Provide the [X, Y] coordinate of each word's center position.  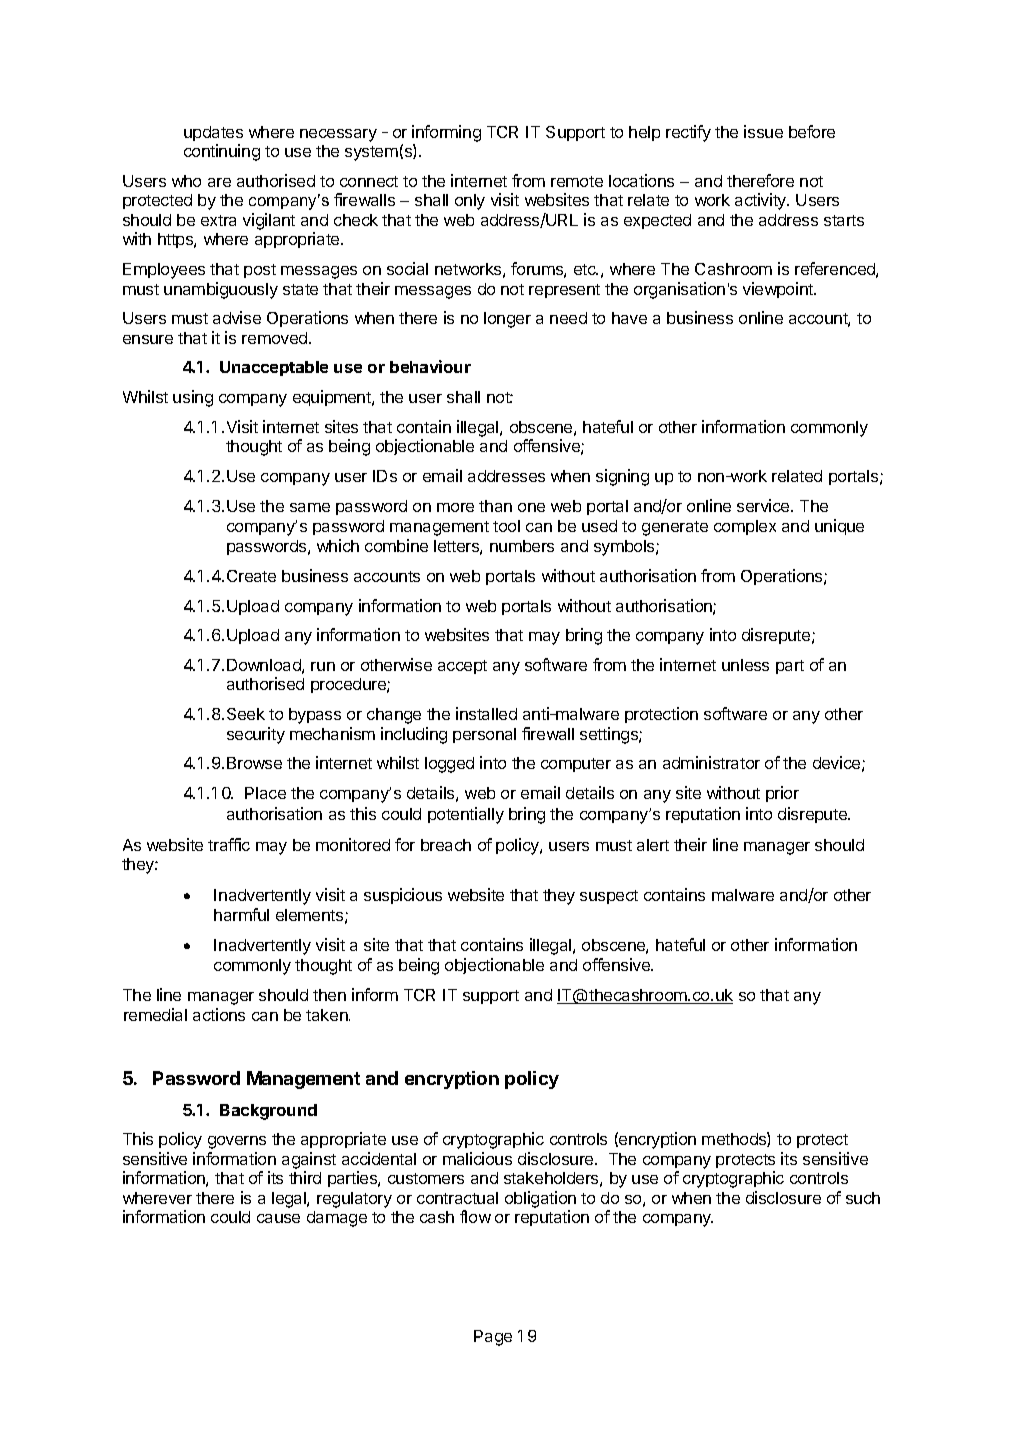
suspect [609, 897]
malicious [477, 1158]
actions [219, 1014]
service [764, 505]
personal [484, 735]
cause [278, 1218]
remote [577, 181]
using [193, 398]
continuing [222, 152]
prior [782, 794]
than [495, 506]
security [256, 735]
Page [493, 1338]
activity [762, 201]
